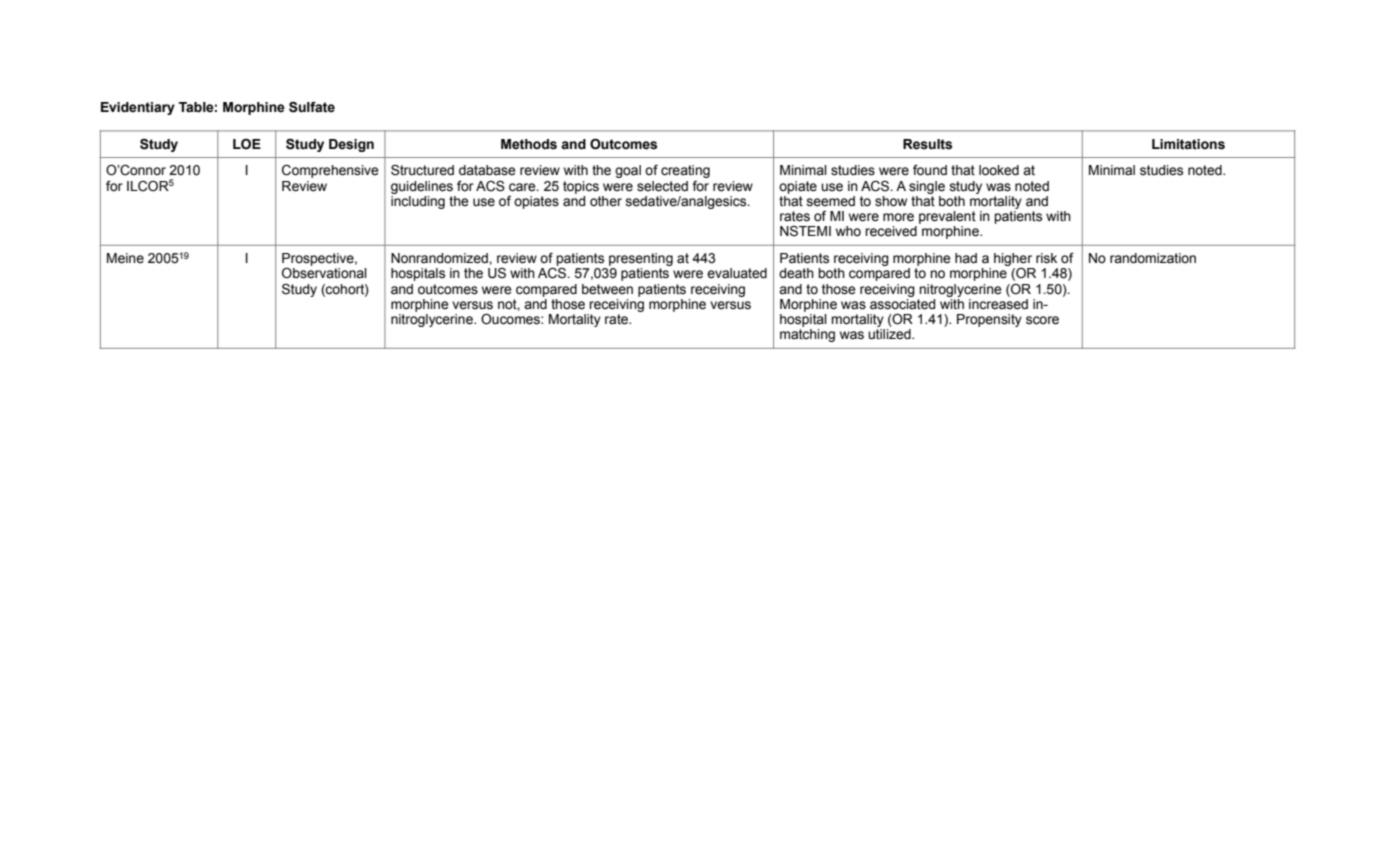 The height and width of the document is (850, 1400). Describe the element at coordinates (529, 144) in the document. I see `Methods` at that location.
